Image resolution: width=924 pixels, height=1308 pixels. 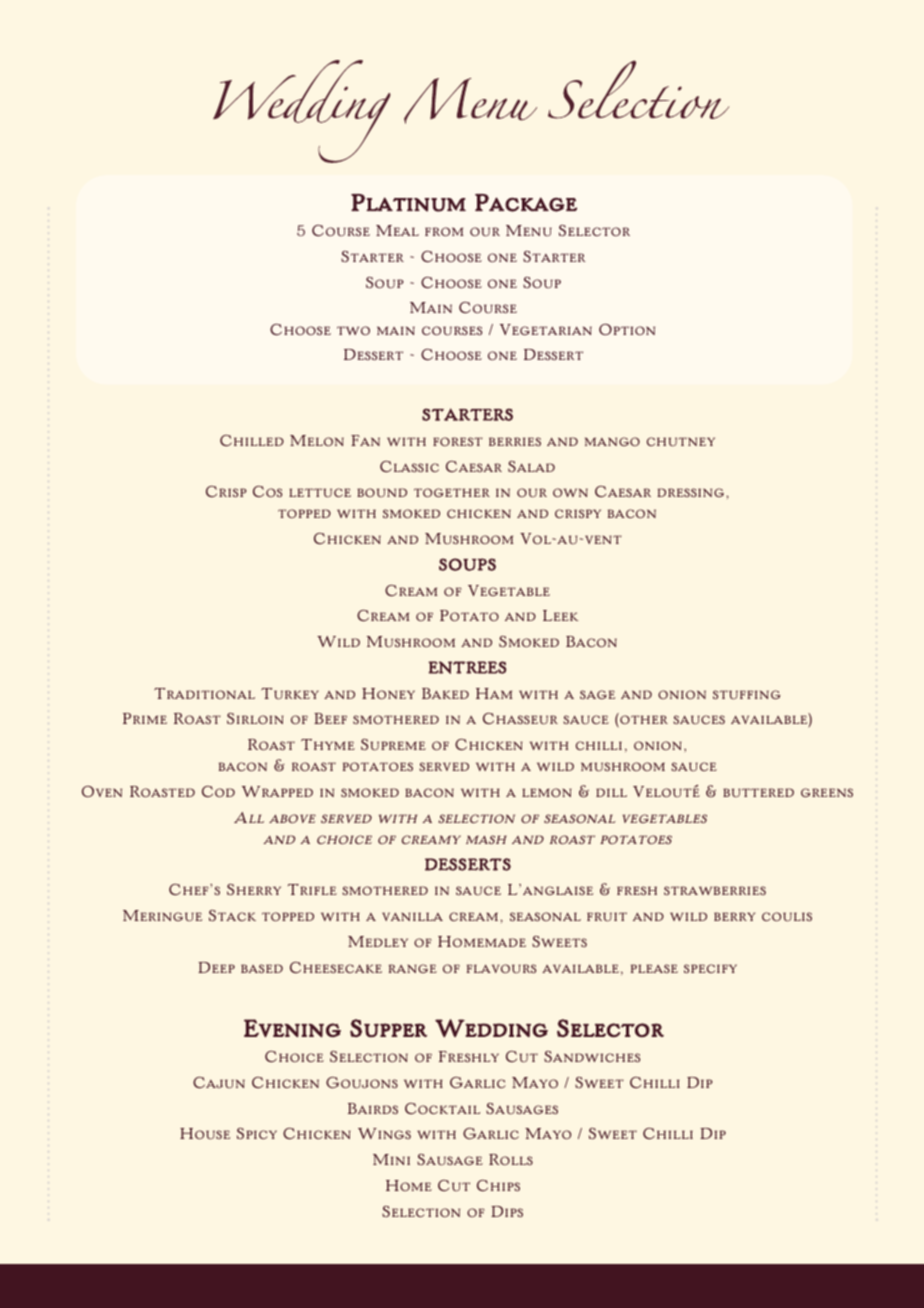 What do you see at coordinates (444, 231) in the screenshot?
I see `from` at bounding box center [444, 231].
